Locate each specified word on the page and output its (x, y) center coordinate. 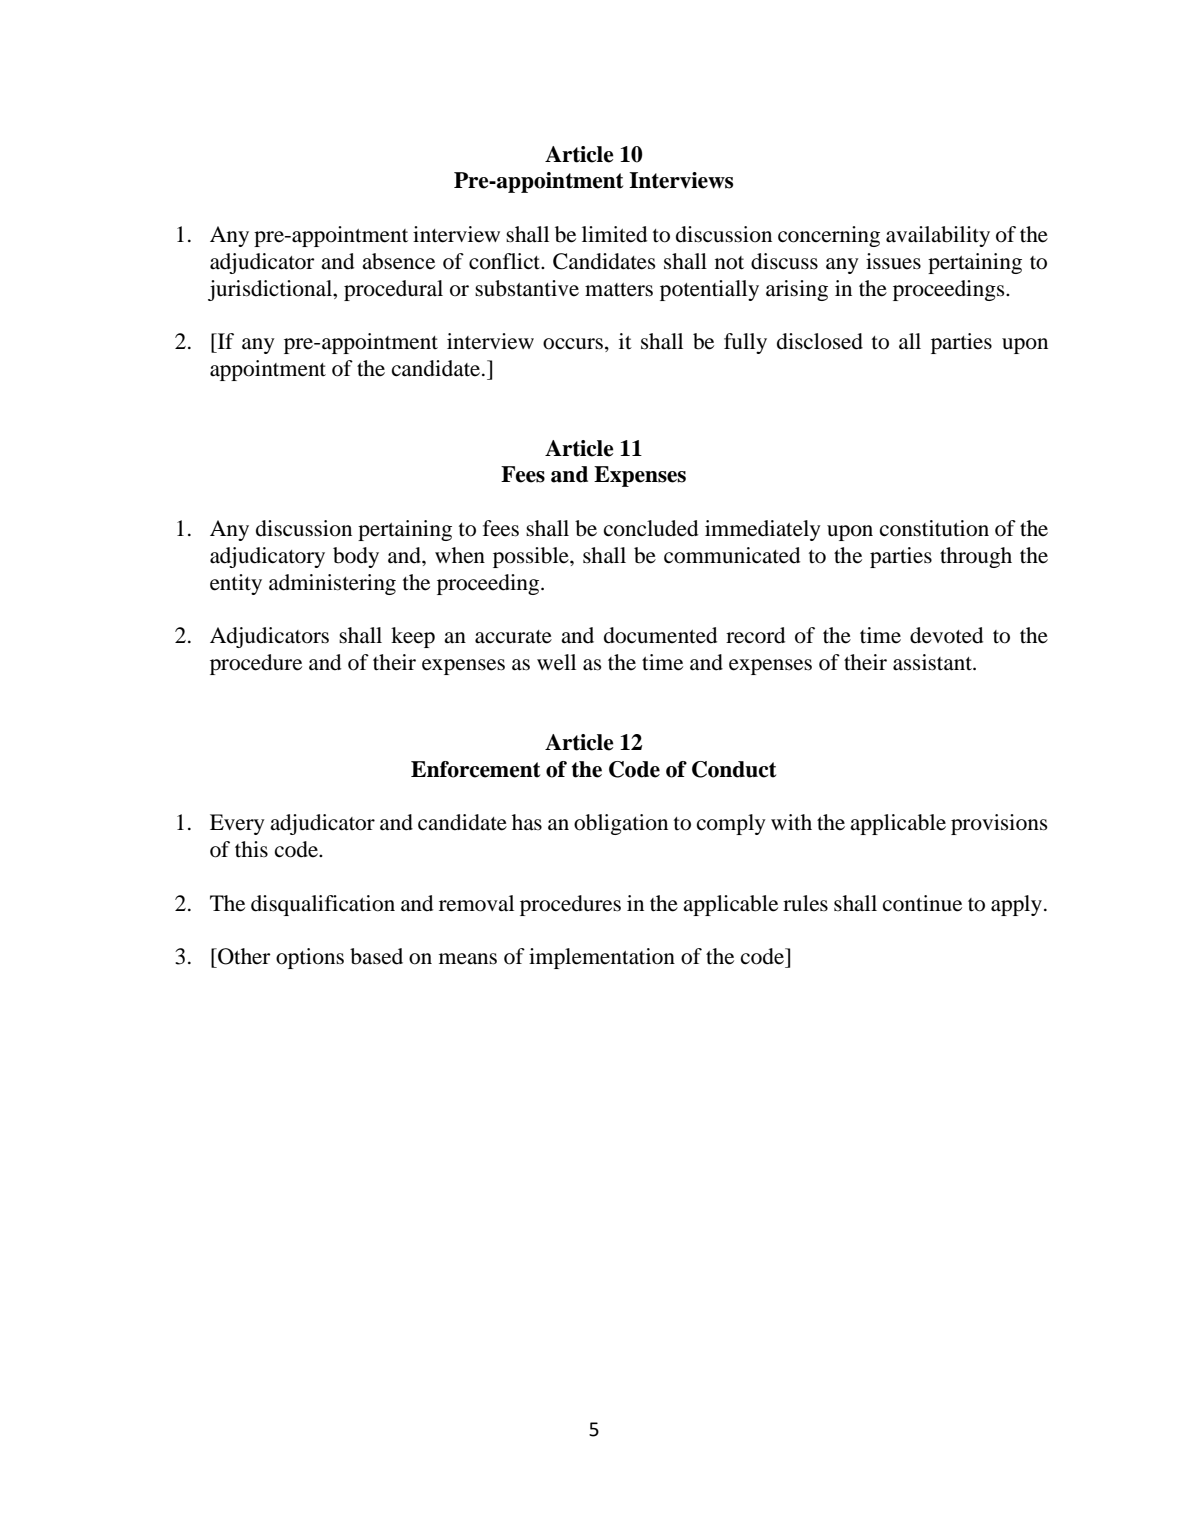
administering (332, 584)
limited (614, 234)
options (310, 958)
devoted (946, 635)
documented (660, 635)
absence (398, 261)
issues (893, 261)
